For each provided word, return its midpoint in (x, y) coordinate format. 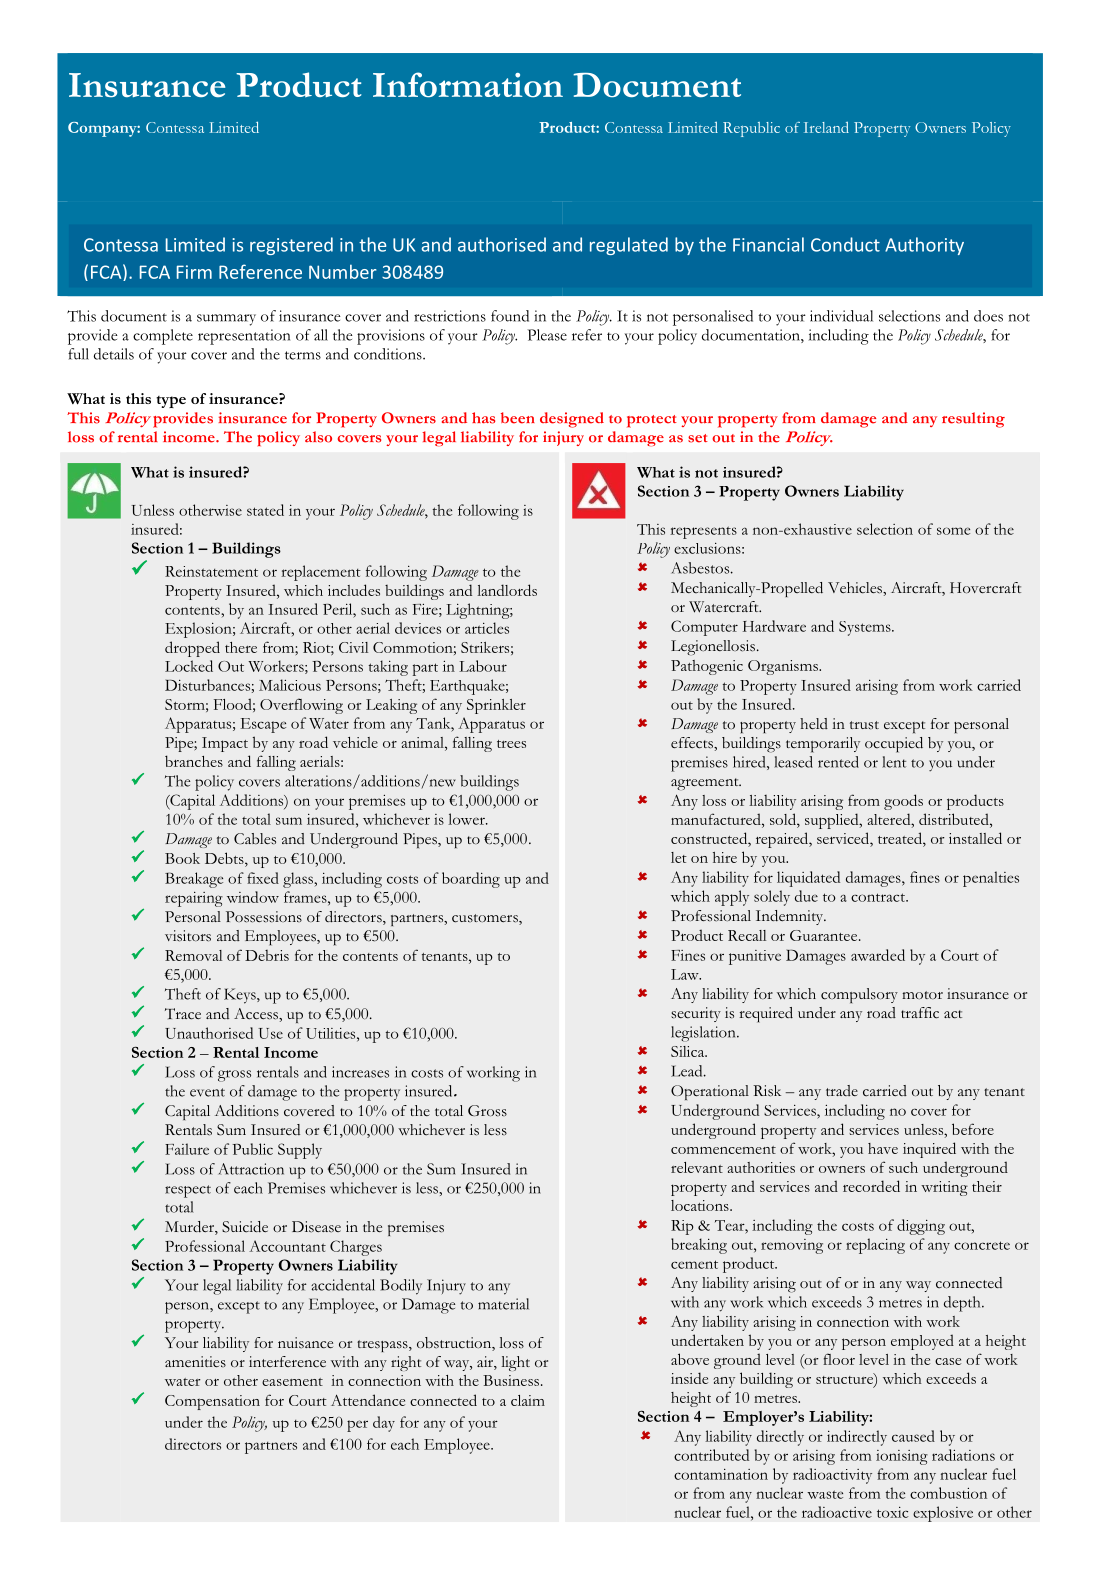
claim (528, 1400)
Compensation (212, 1402)
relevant (697, 1167)
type (171, 402)
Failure (187, 1149)
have (883, 1148)
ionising (902, 1457)
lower (467, 819)
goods (903, 802)
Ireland (826, 127)
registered (291, 246)
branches (194, 761)
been (518, 418)
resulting (973, 420)
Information (468, 84)
